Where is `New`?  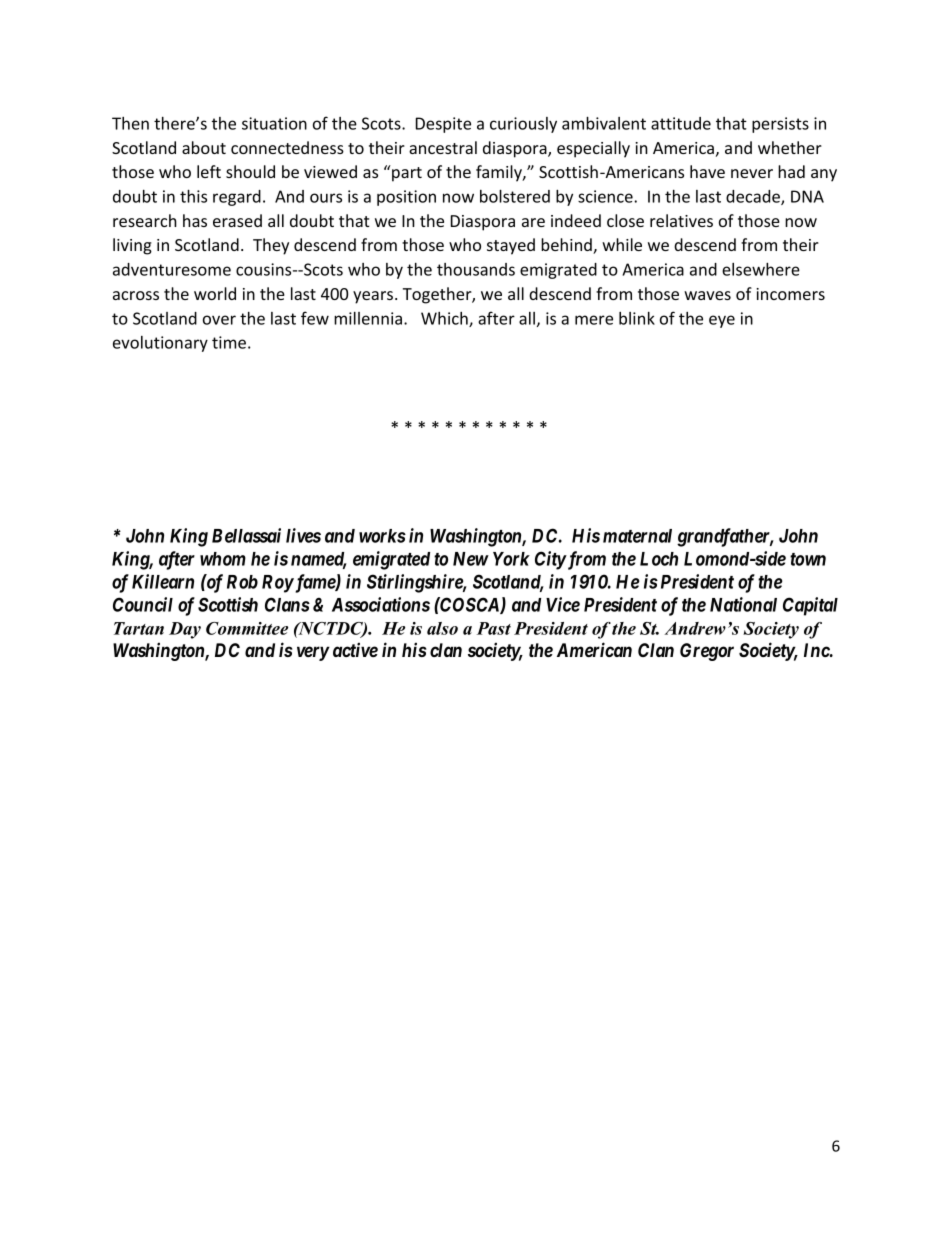
New is located at coordinates (471, 559).
